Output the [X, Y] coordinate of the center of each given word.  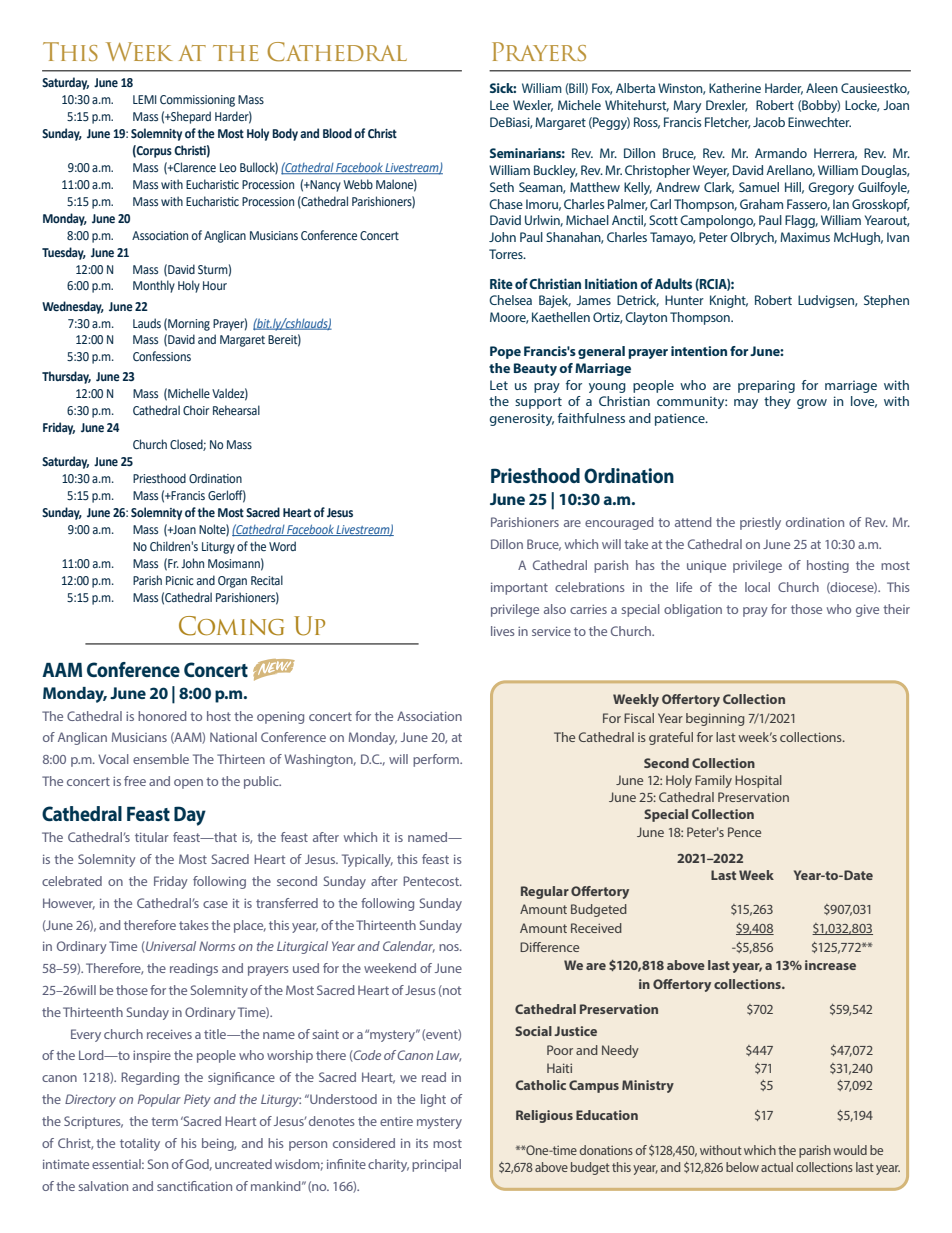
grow [812, 404]
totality [140, 1144]
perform [437, 760]
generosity [522, 419]
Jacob [769, 122]
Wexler [533, 106]
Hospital [758, 781]
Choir [196, 410]
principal [436, 1165]
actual [777, 1167]
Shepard [190, 117]
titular [152, 837]
